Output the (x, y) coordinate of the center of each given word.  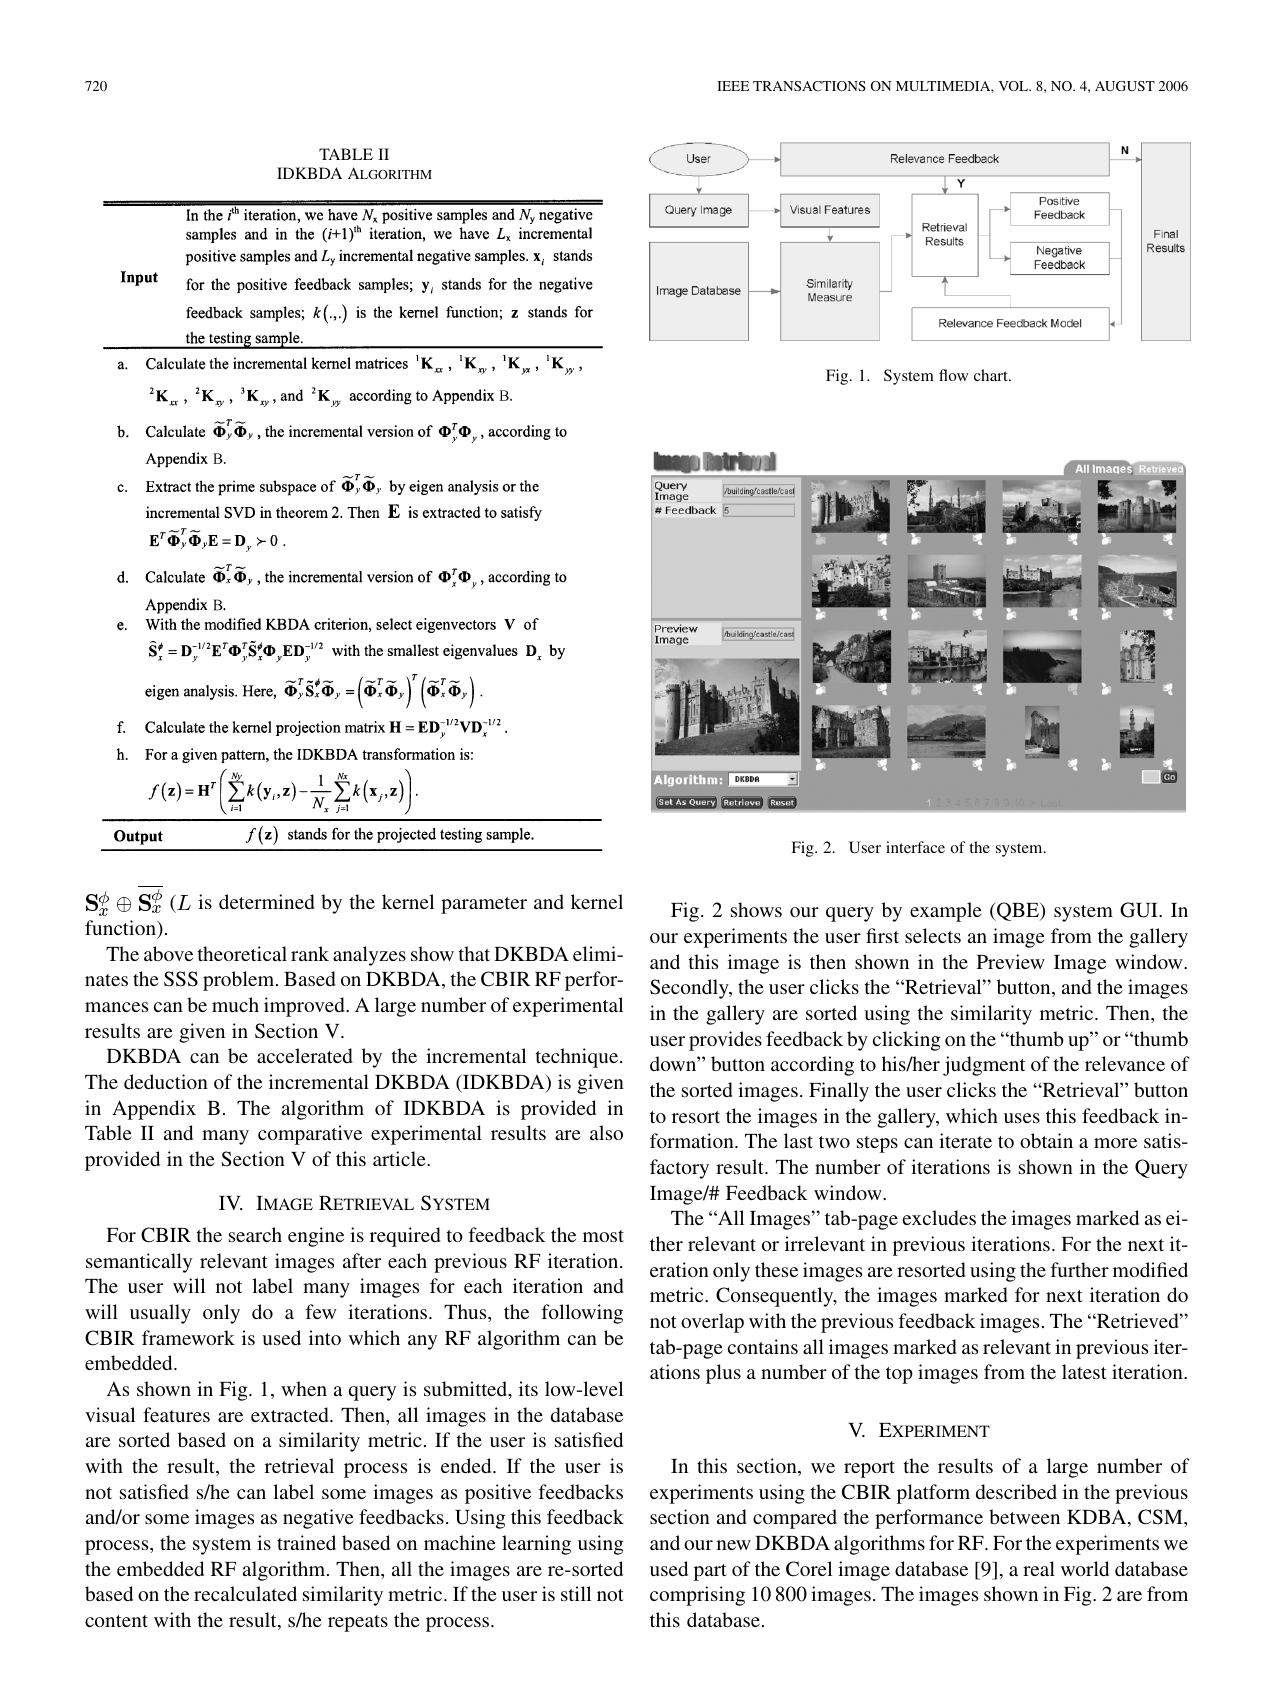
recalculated (245, 1593)
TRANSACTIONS (809, 86)
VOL (1014, 86)
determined (266, 901)
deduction (166, 1081)
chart (992, 375)
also (606, 1132)
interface (915, 847)
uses (1022, 1118)
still (576, 1593)
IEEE (733, 86)
